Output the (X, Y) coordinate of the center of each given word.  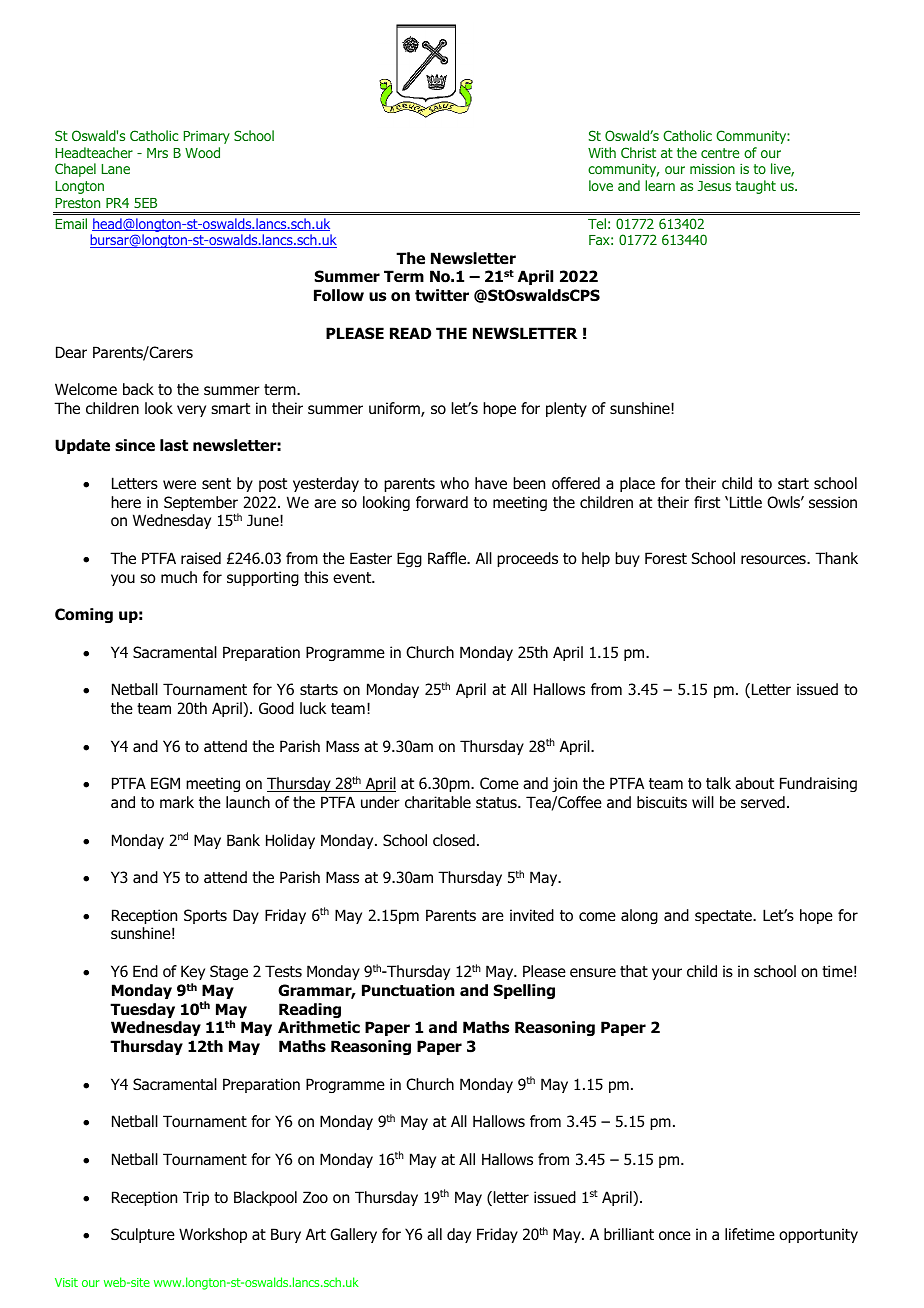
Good (276, 708)
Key (193, 972)
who (454, 483)
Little (746, 502)
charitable (438, 802)
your (667, 974)
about (754, 783)
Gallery (353, 1235)
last (174, 445)
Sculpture (143, 1235)
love (601, 185)
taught (756, 187)
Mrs (157, 153)
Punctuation (408, 990)
